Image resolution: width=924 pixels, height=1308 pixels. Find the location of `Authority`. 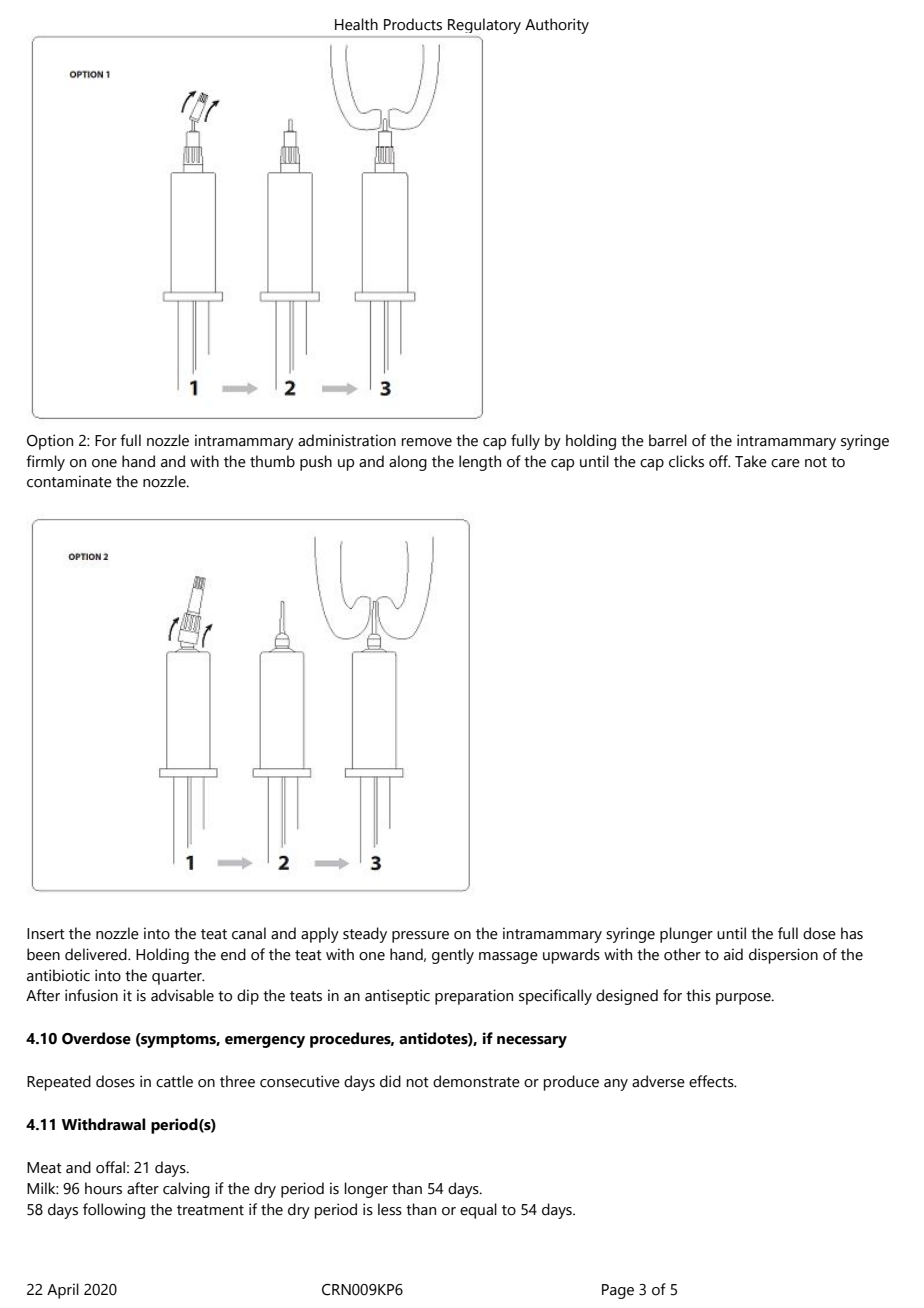

Authority is located at coordinates (557, 26).
